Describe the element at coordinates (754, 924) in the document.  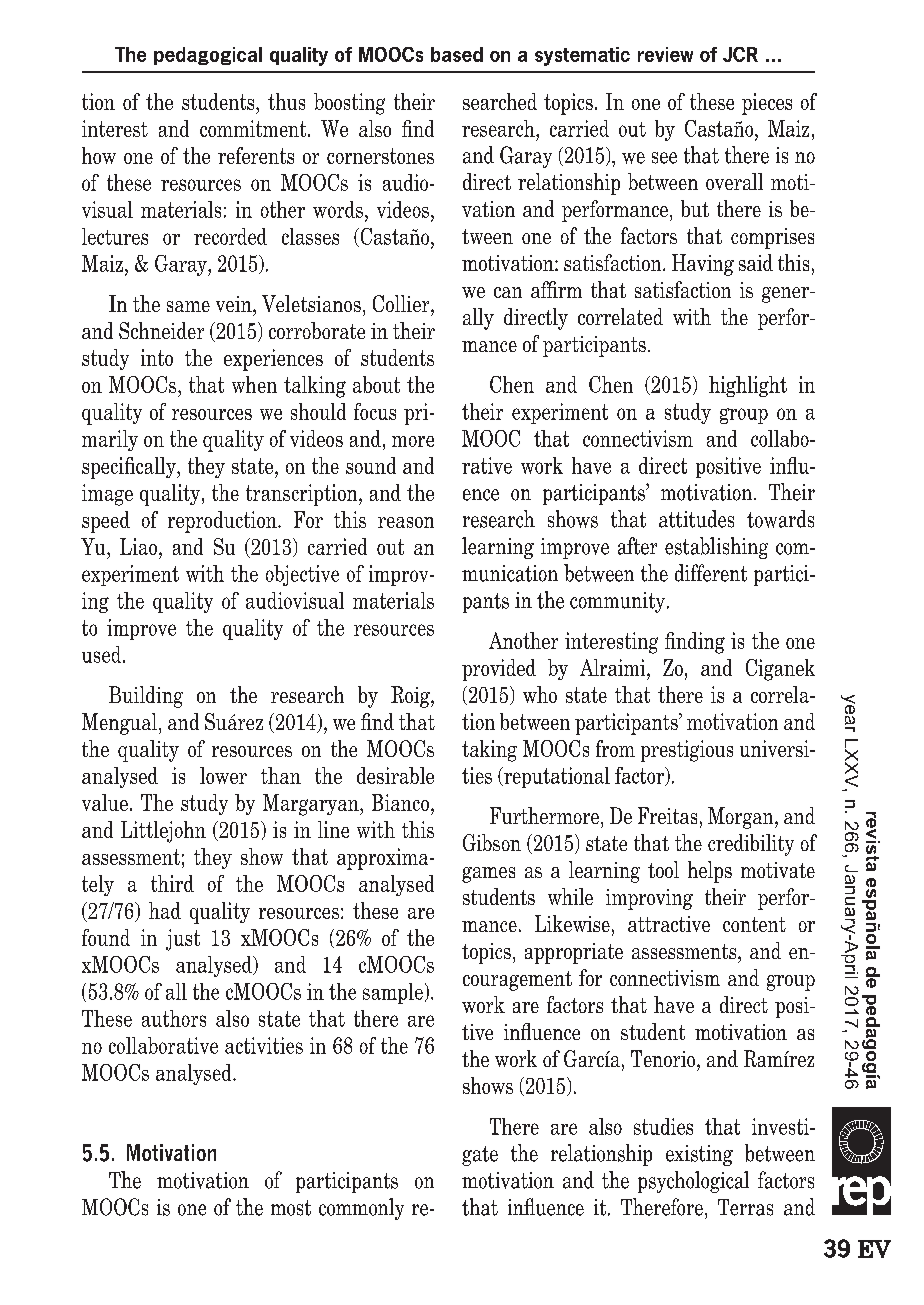
I see `content` at that location.
